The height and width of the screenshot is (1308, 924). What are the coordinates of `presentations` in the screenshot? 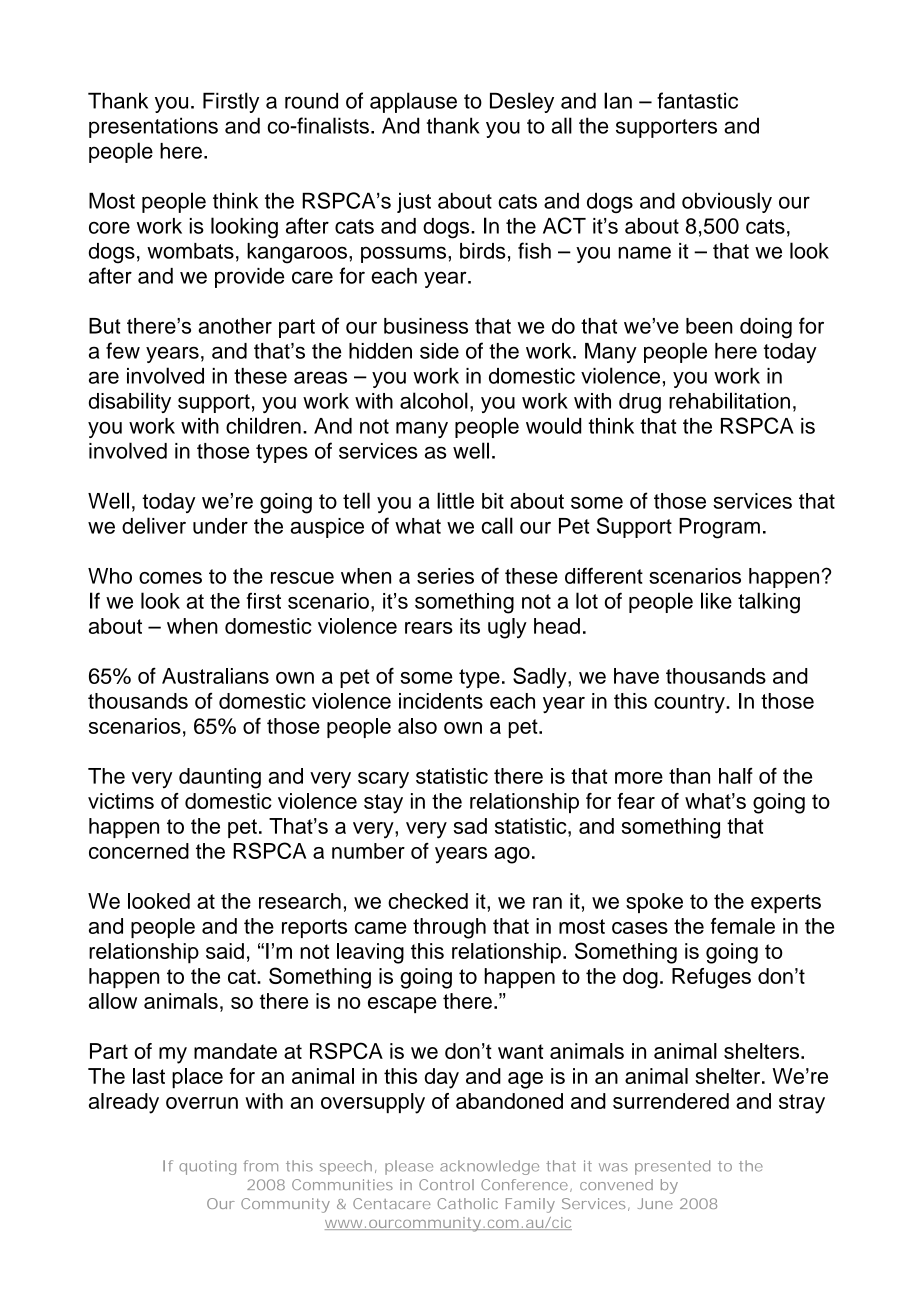 It's located at (153, 127).
